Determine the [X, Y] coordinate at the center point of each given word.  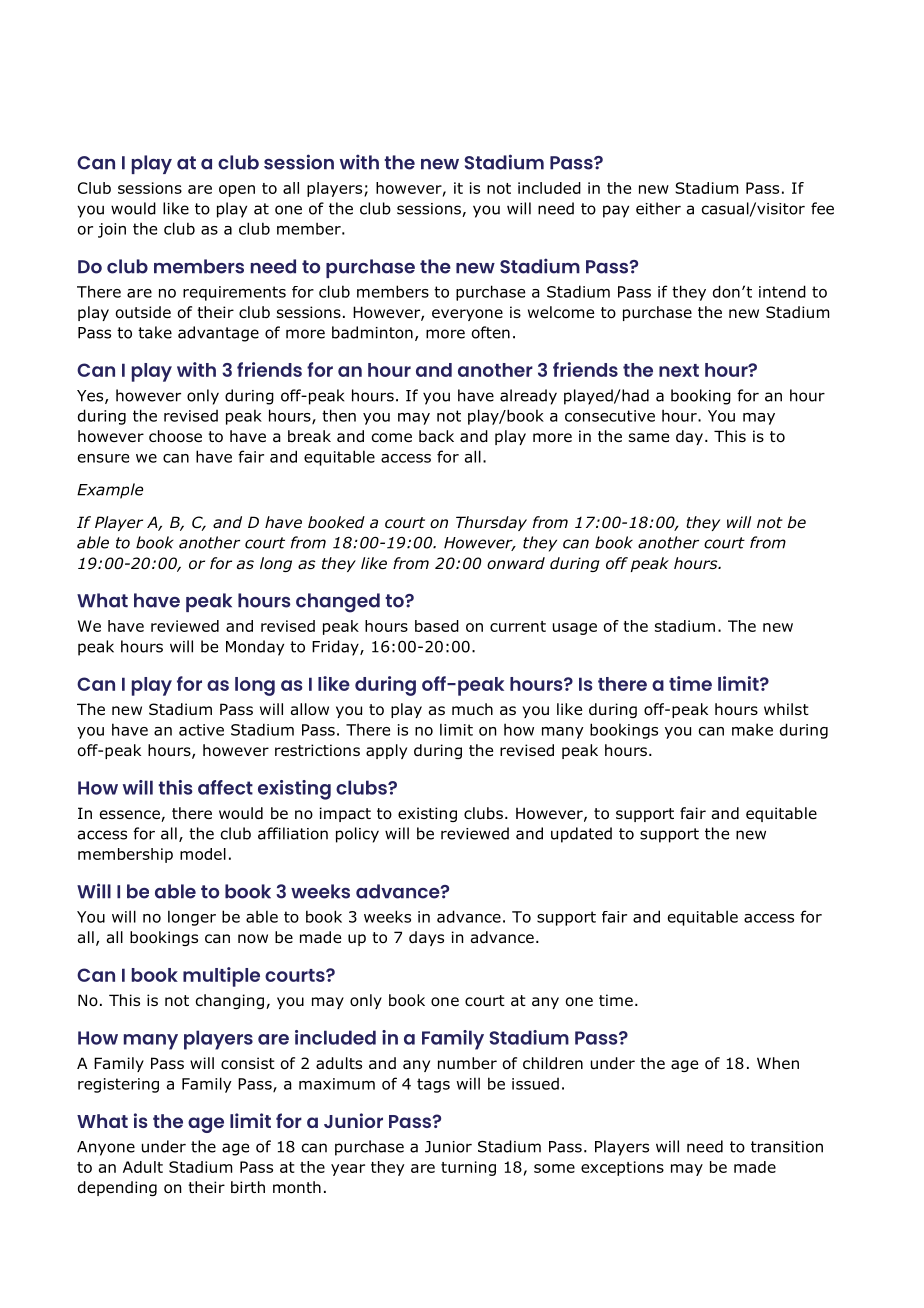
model [203, 854]
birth [248, 1187]
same [649, 437]
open [237, 191]
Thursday [491, 523]
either [658, 208]
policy [357, 835]
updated [581, 835]
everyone [467, 315]
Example [110, 491]
